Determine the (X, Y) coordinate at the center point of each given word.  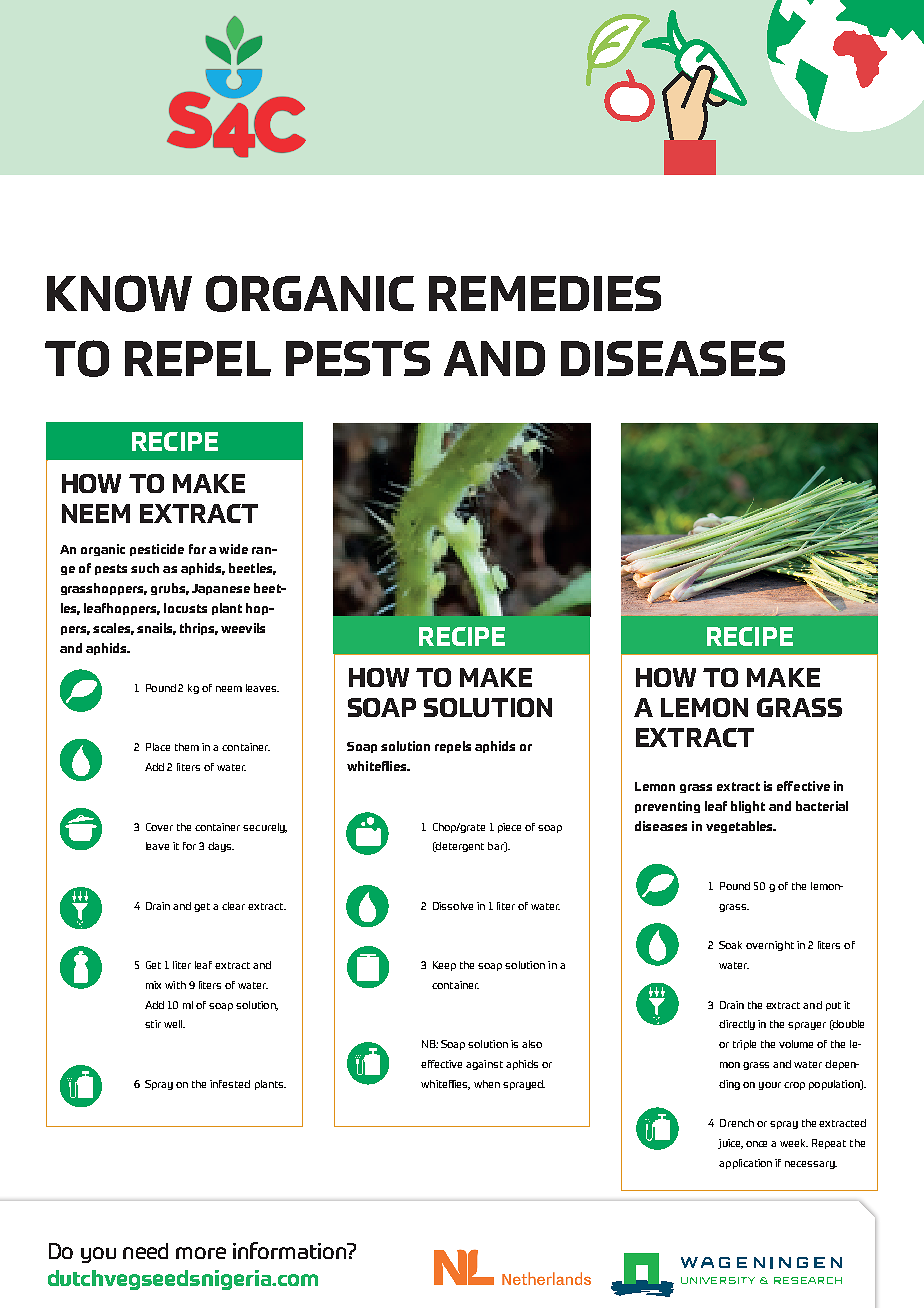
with (175, 985)
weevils (243, 628)
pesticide (157, 550)
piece (509, 828)
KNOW (119, 293)
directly (737, 1025)
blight (748, 807)
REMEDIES (545, 293)
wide (233, 549)
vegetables (740, 827)
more (201, 1253)
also (532, 1044)
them (187, 747)
